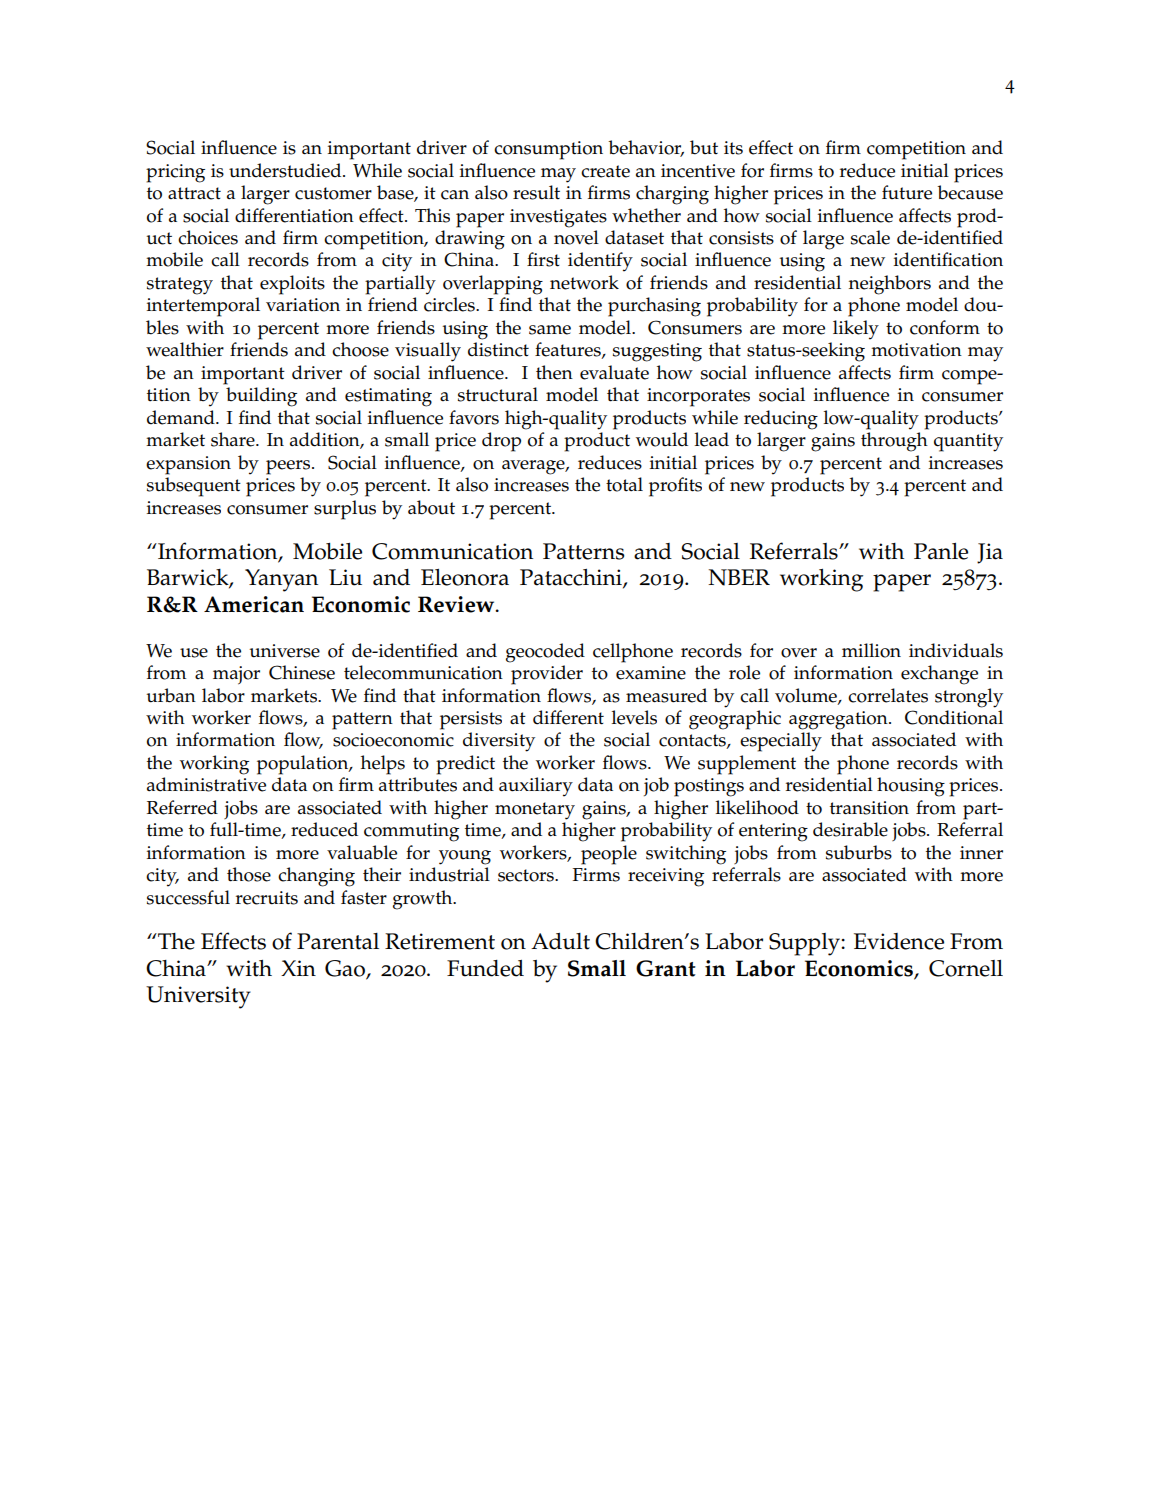  What do you see at coordinates (560, 941) in the screenshot?
I see `Adult` at bounding box center [560, 941].
